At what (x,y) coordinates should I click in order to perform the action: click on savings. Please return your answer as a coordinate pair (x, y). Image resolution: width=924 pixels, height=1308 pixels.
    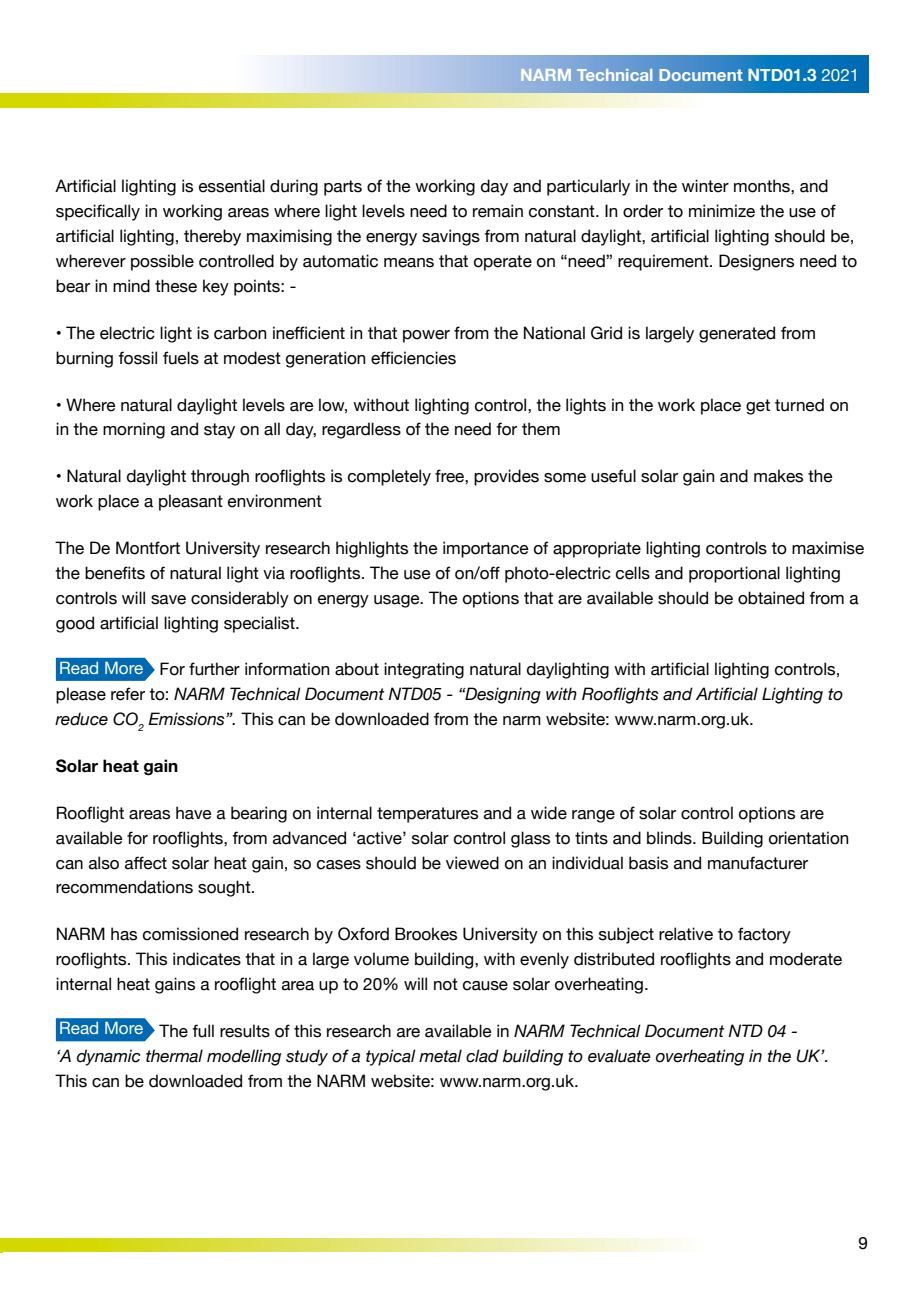
    Looking at the image, I should click on (451, 237).
